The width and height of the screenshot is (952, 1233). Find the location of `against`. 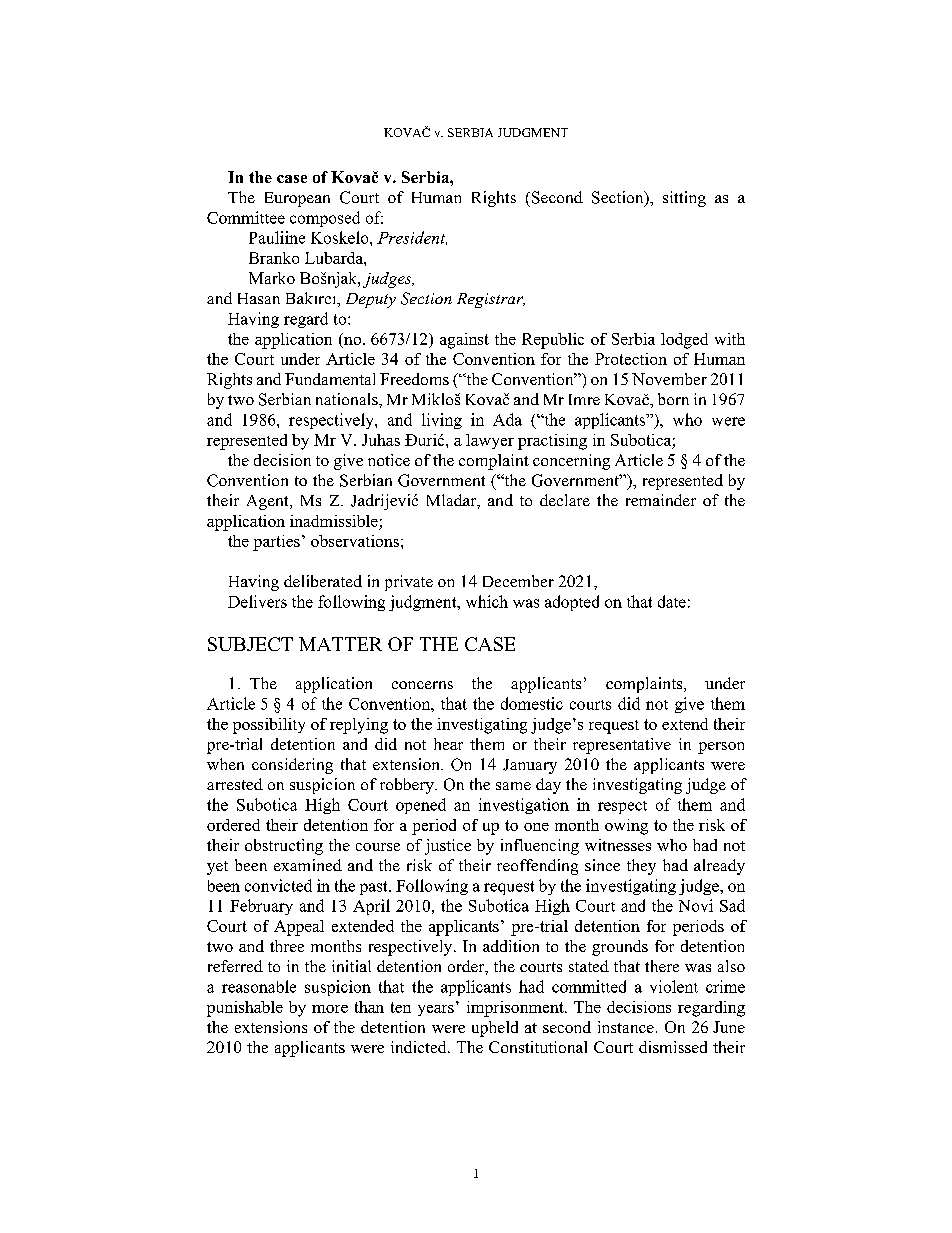

against is located at coordinates (464, 341).
